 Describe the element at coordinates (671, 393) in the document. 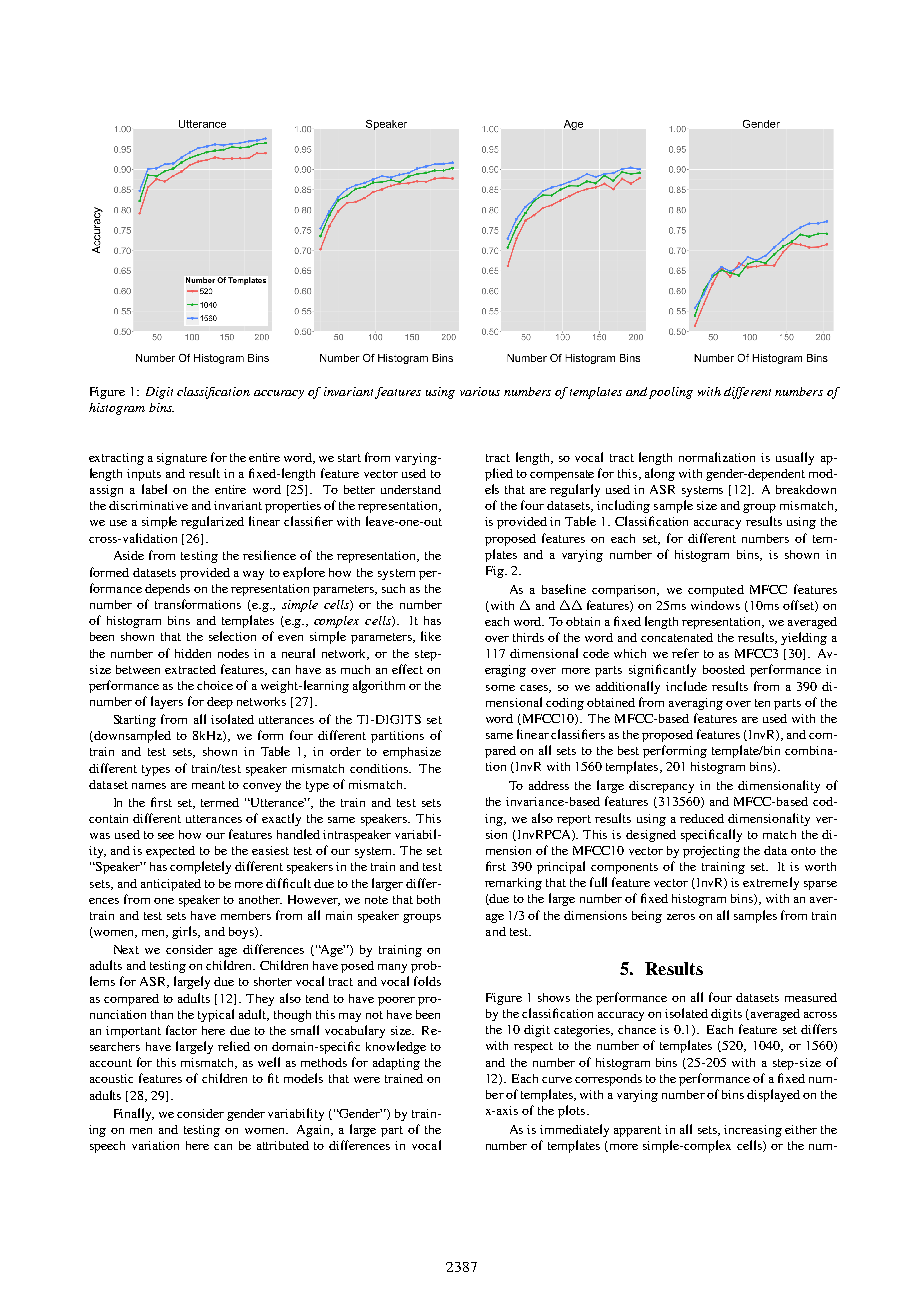

I see `pooling` at that location.
